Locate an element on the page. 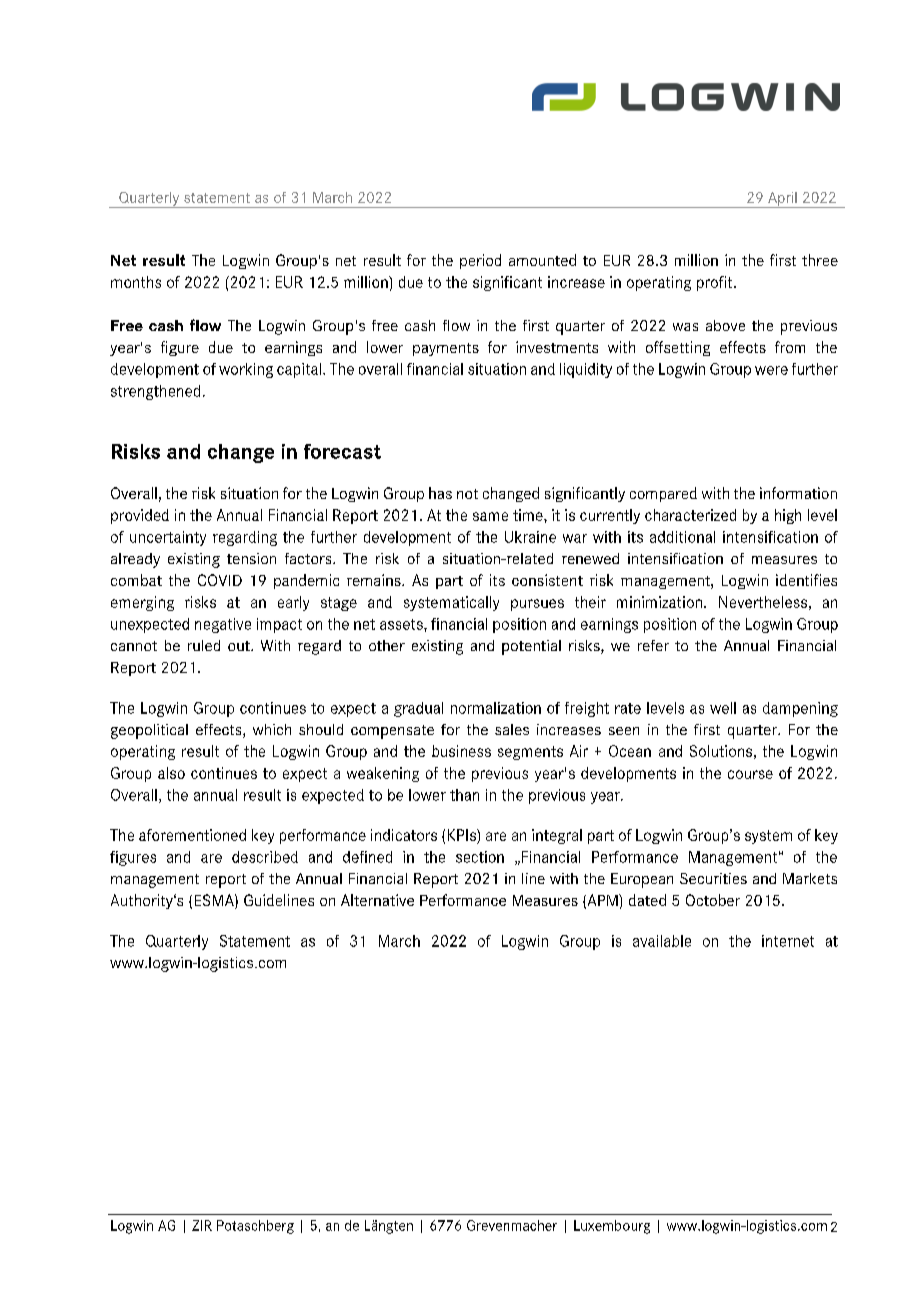  months is located at coordinates (136, 282).
